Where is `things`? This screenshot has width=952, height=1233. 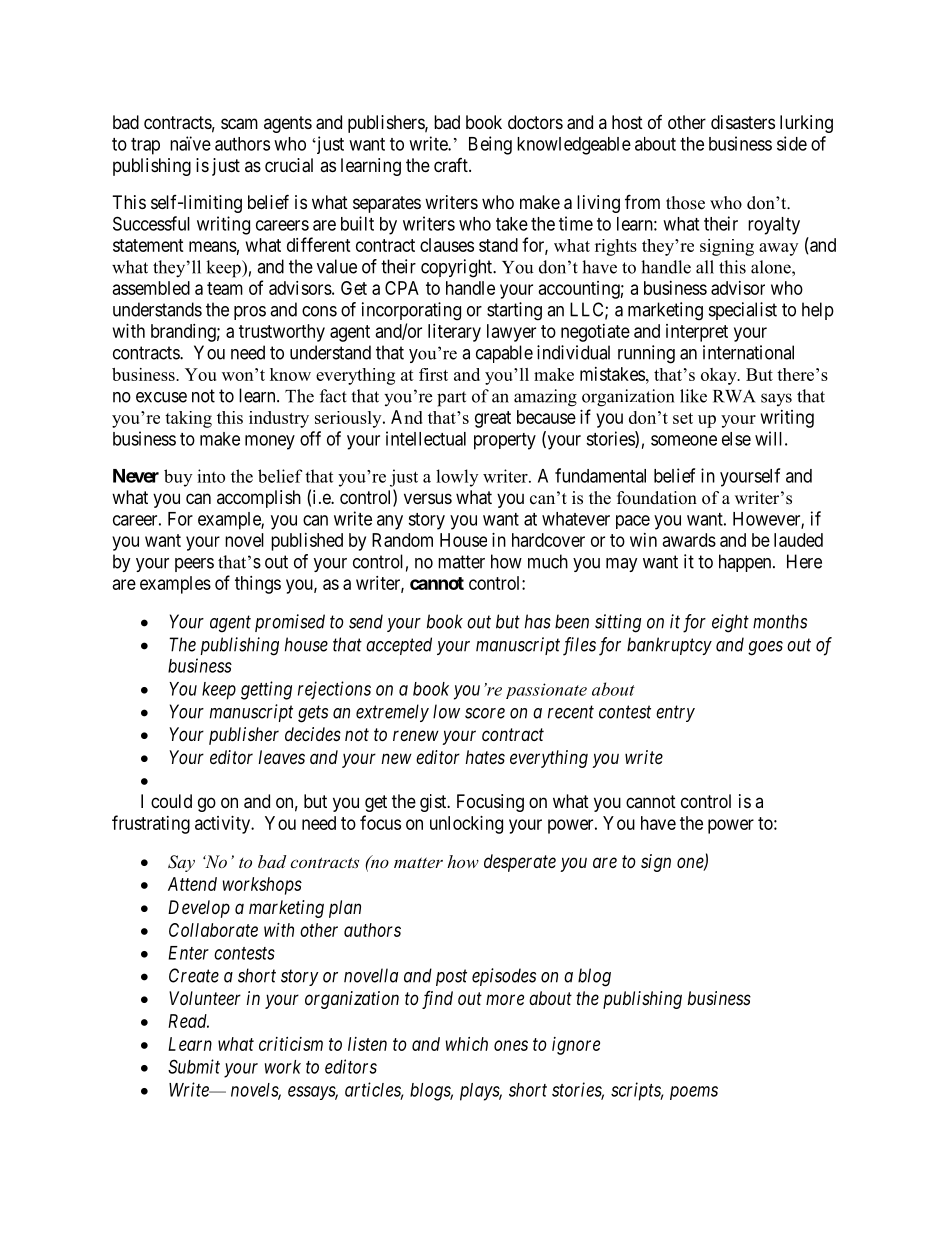 things is located at coordinates (258, 585).
